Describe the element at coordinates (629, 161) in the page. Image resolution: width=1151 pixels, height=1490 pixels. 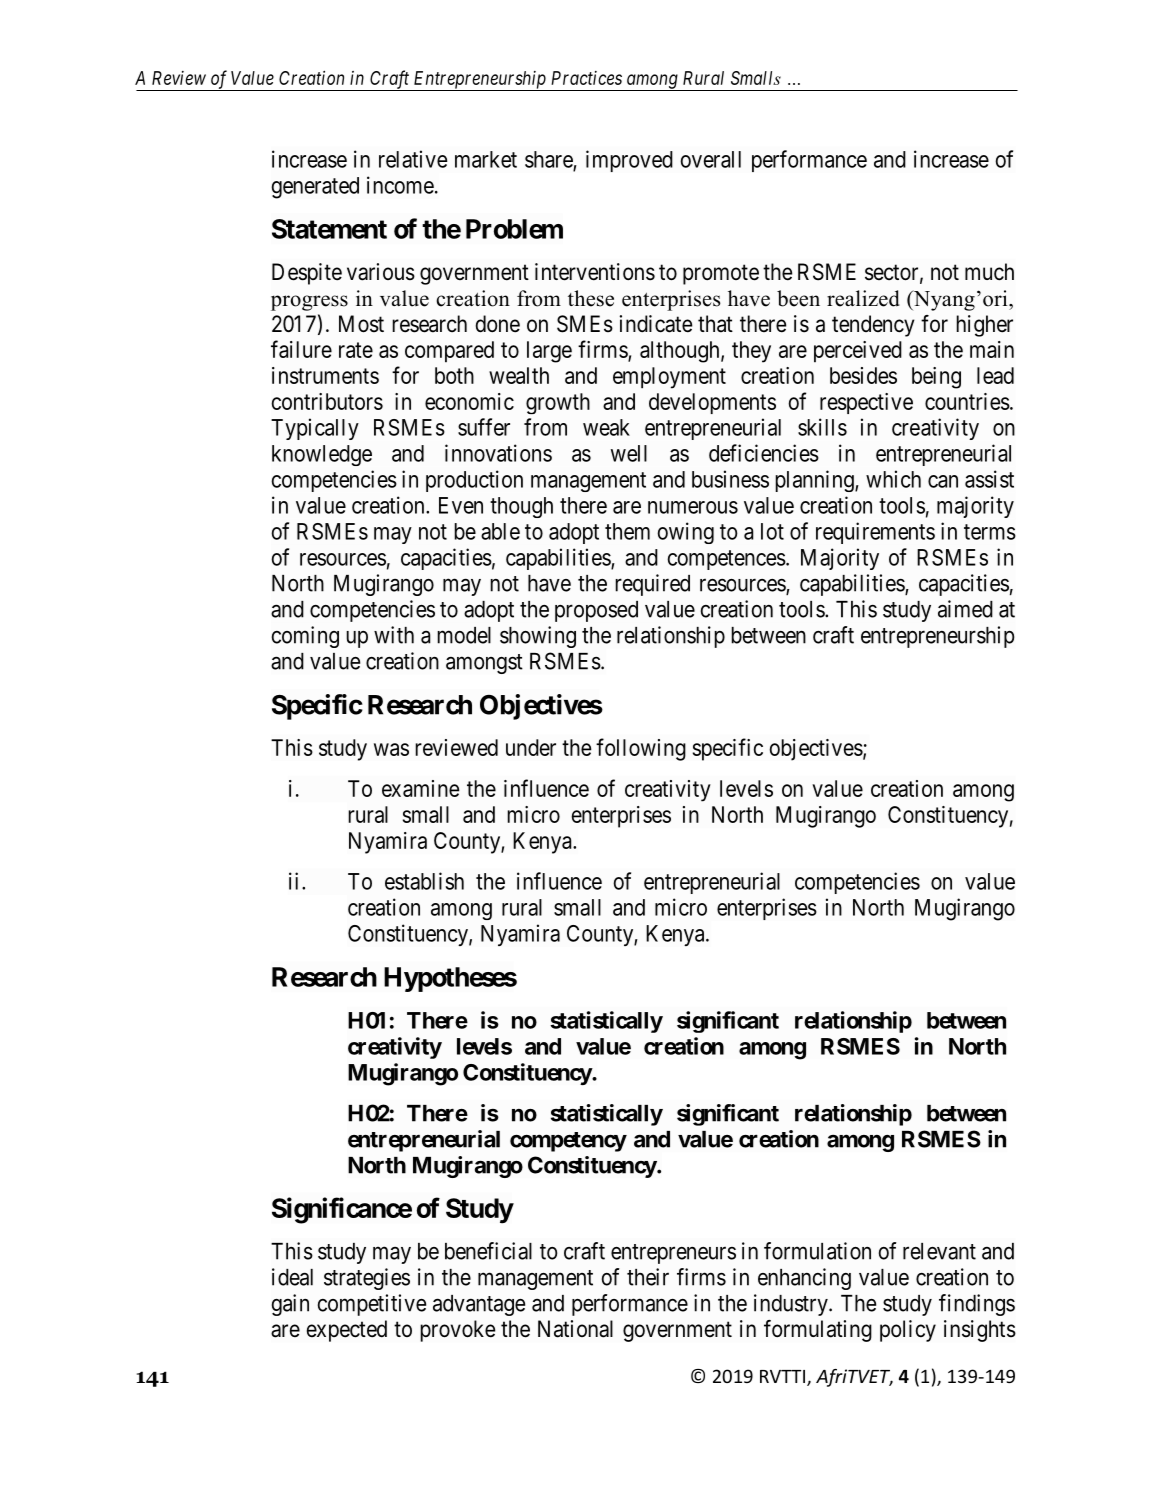
I see `improved` at that location.
